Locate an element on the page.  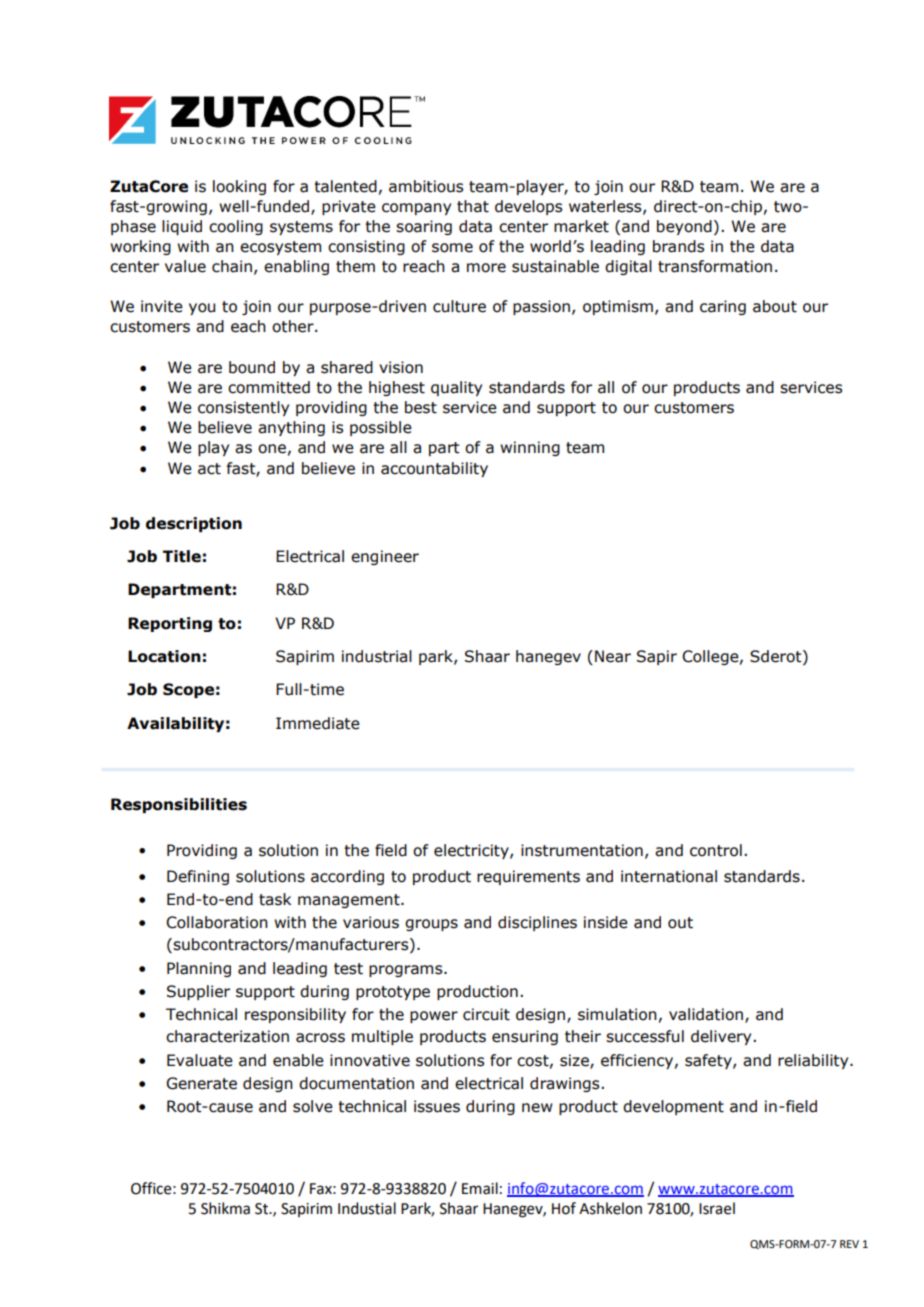
beyond is located at coordinates (684, 227).
